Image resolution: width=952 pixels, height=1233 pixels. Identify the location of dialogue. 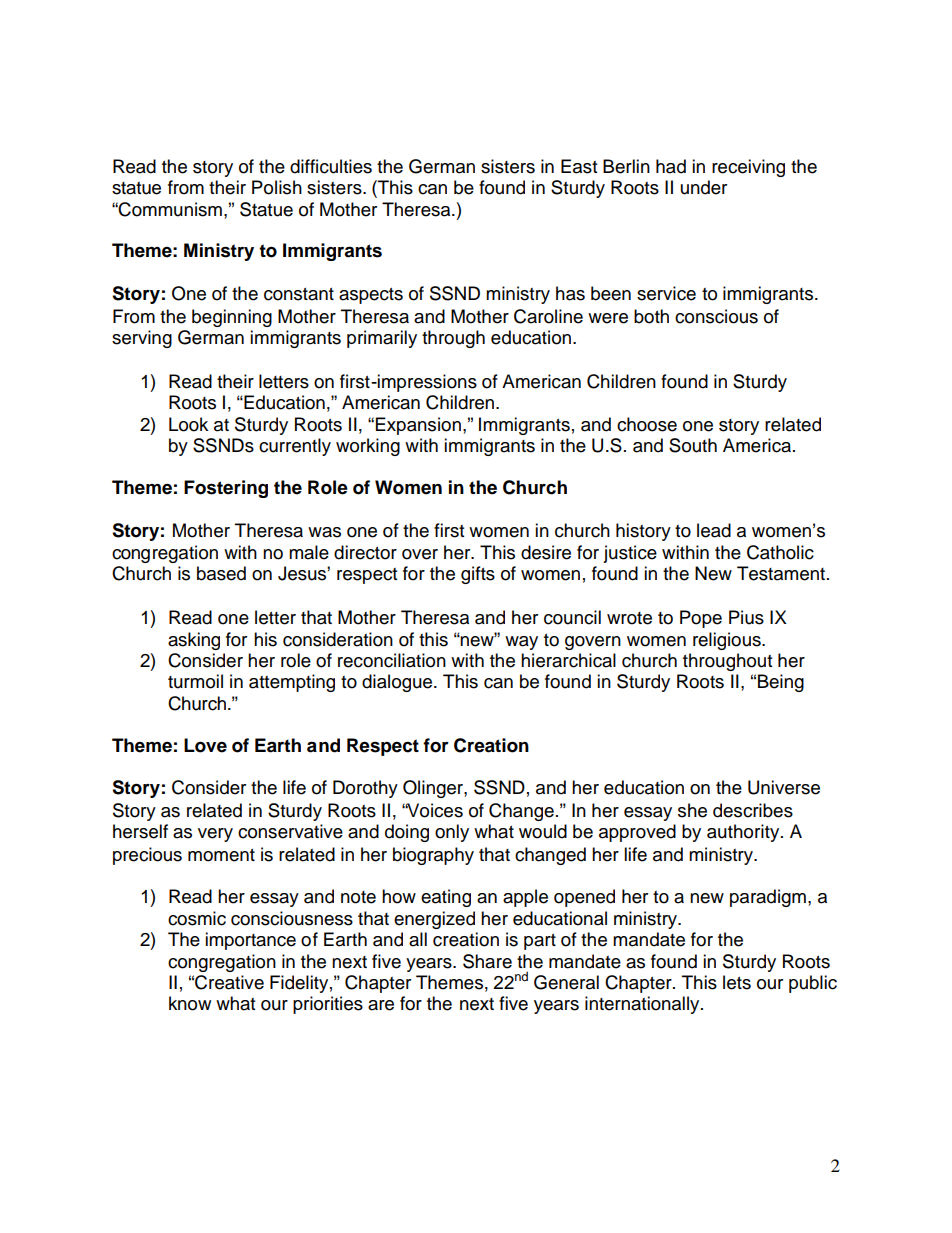
(398, 683).
